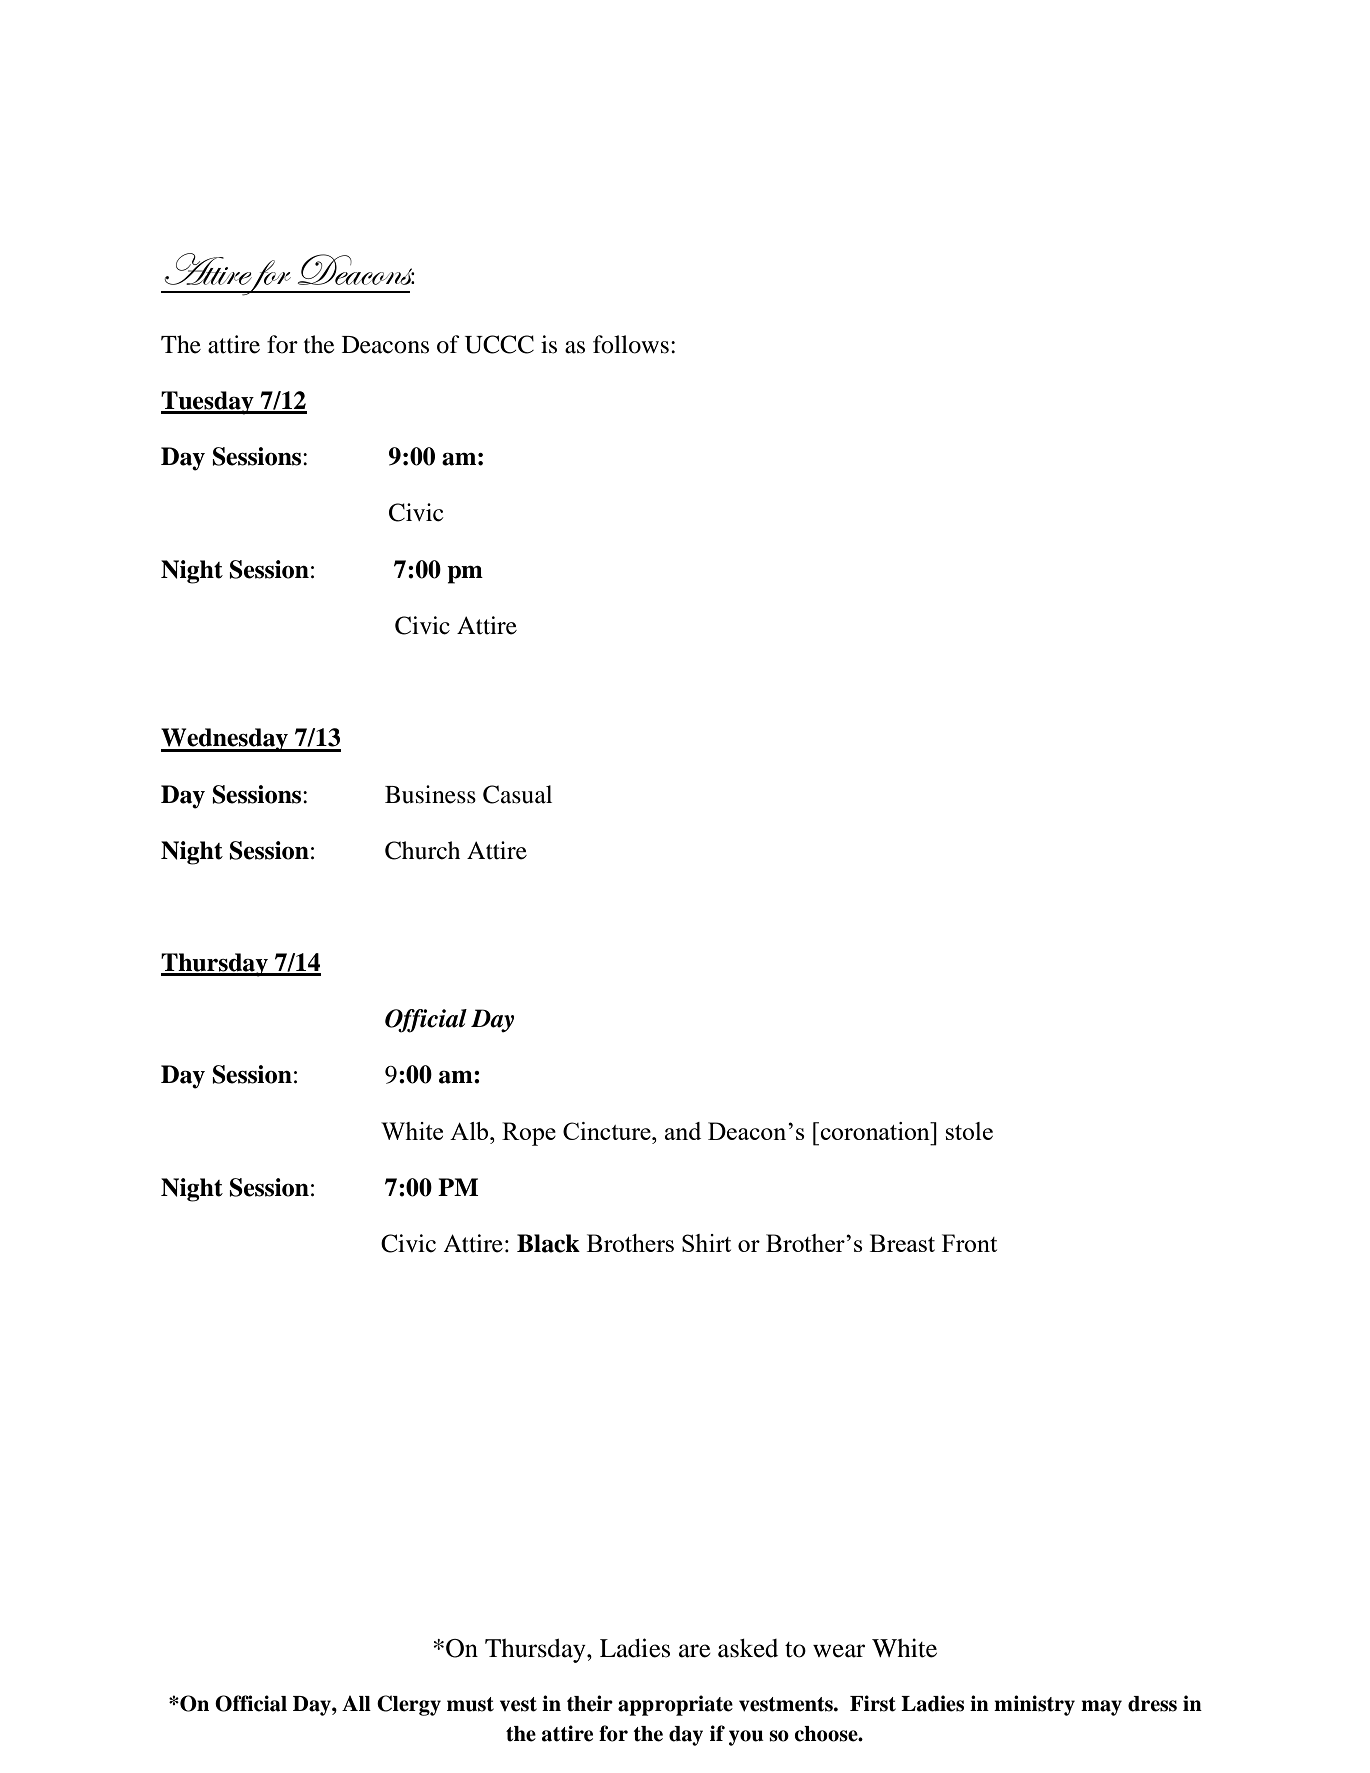 This screenshot has height=1773, width=1370. Describe the element at coordinates (969, 1131) in the screenshot. I see `stole` at that location.
